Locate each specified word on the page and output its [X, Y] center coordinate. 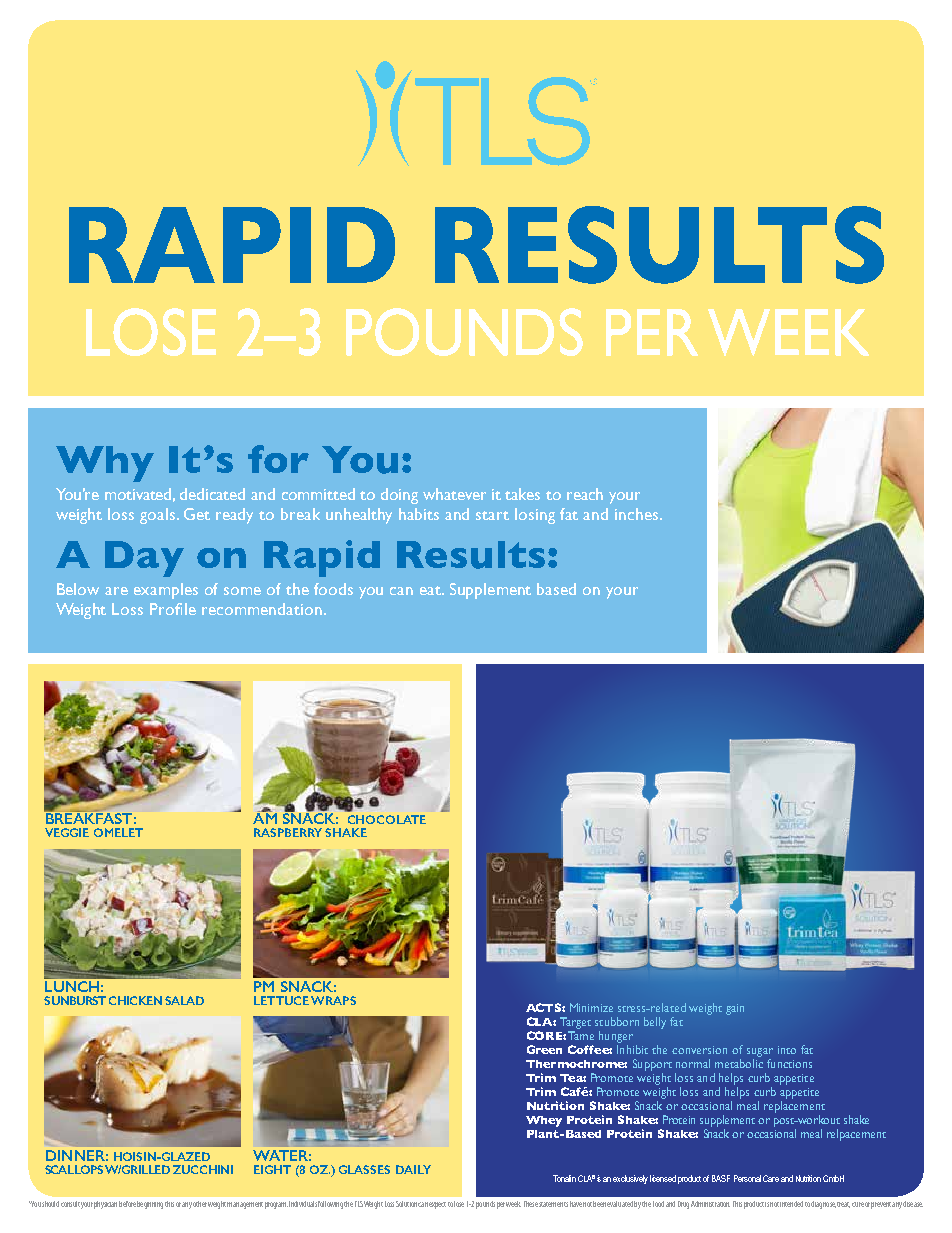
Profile [173, 609]
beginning [150, 1205]
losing [535, 516]
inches [638, 514]
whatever [454, 494]
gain [735, 1009]
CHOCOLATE [387, 819]
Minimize [591, 1007]
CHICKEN [135, 1000]
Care [771, 1178]
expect [437, 1205]
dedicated [212, 494]
